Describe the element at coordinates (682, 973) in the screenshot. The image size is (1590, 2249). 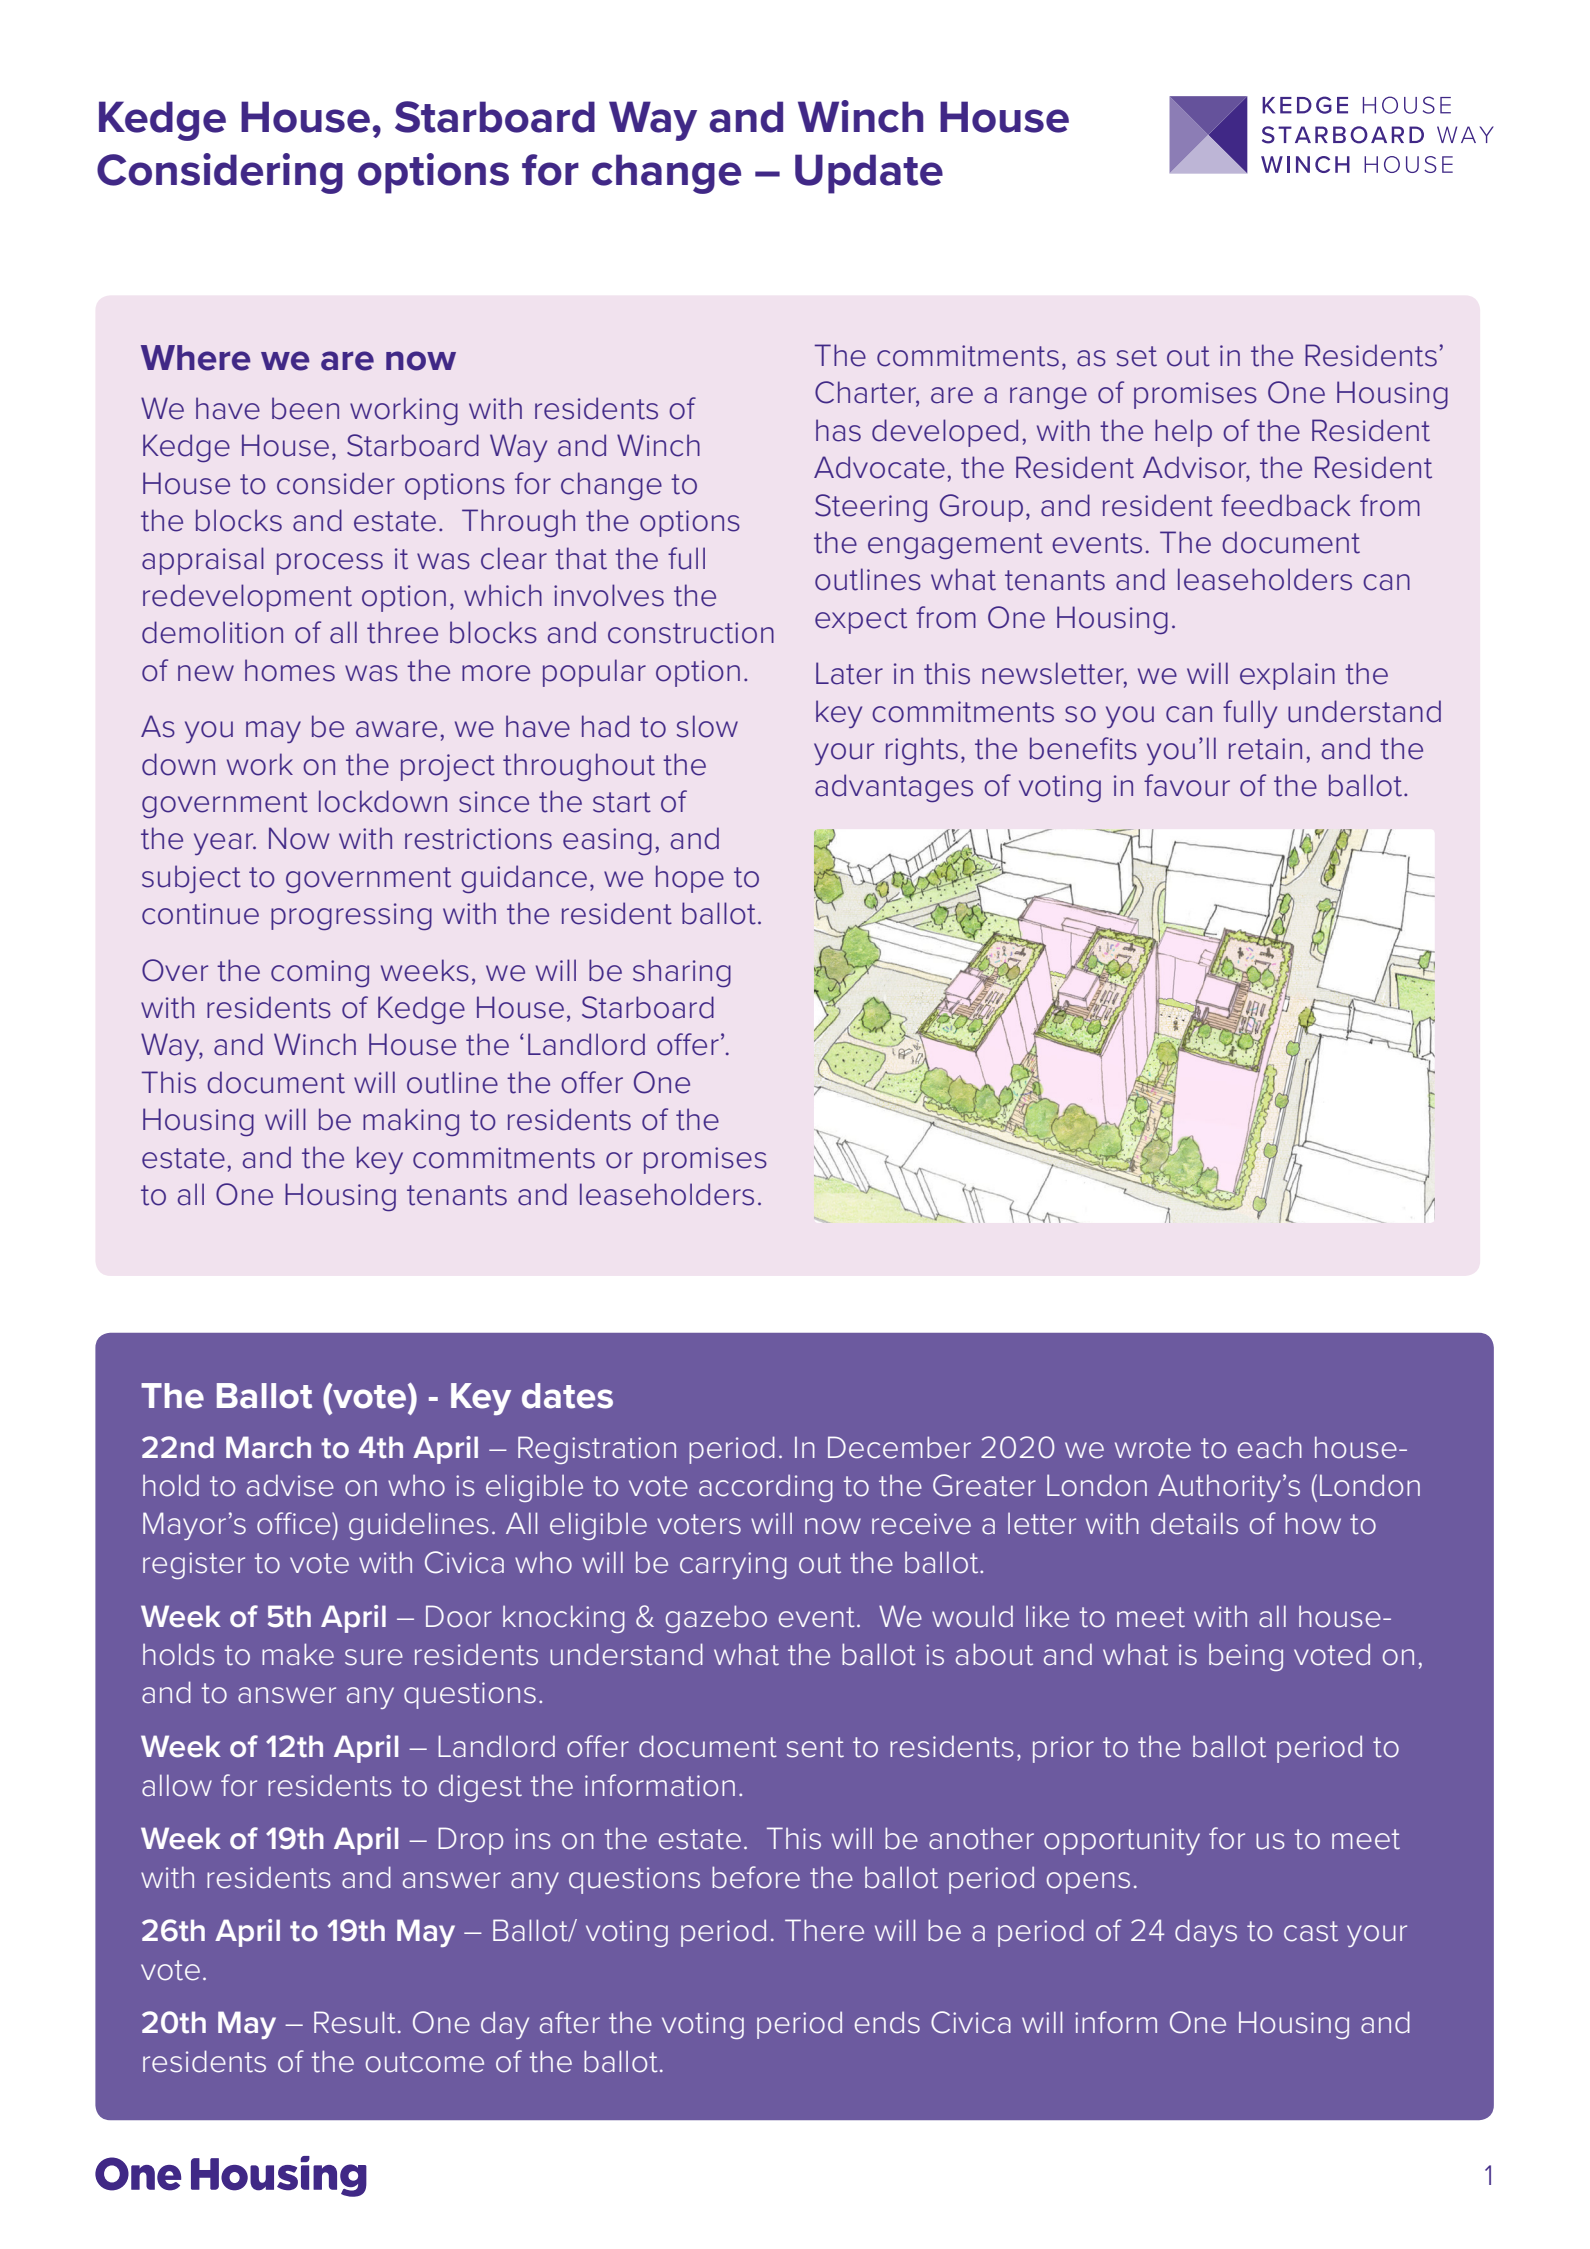
I see `sharing` at that location.
